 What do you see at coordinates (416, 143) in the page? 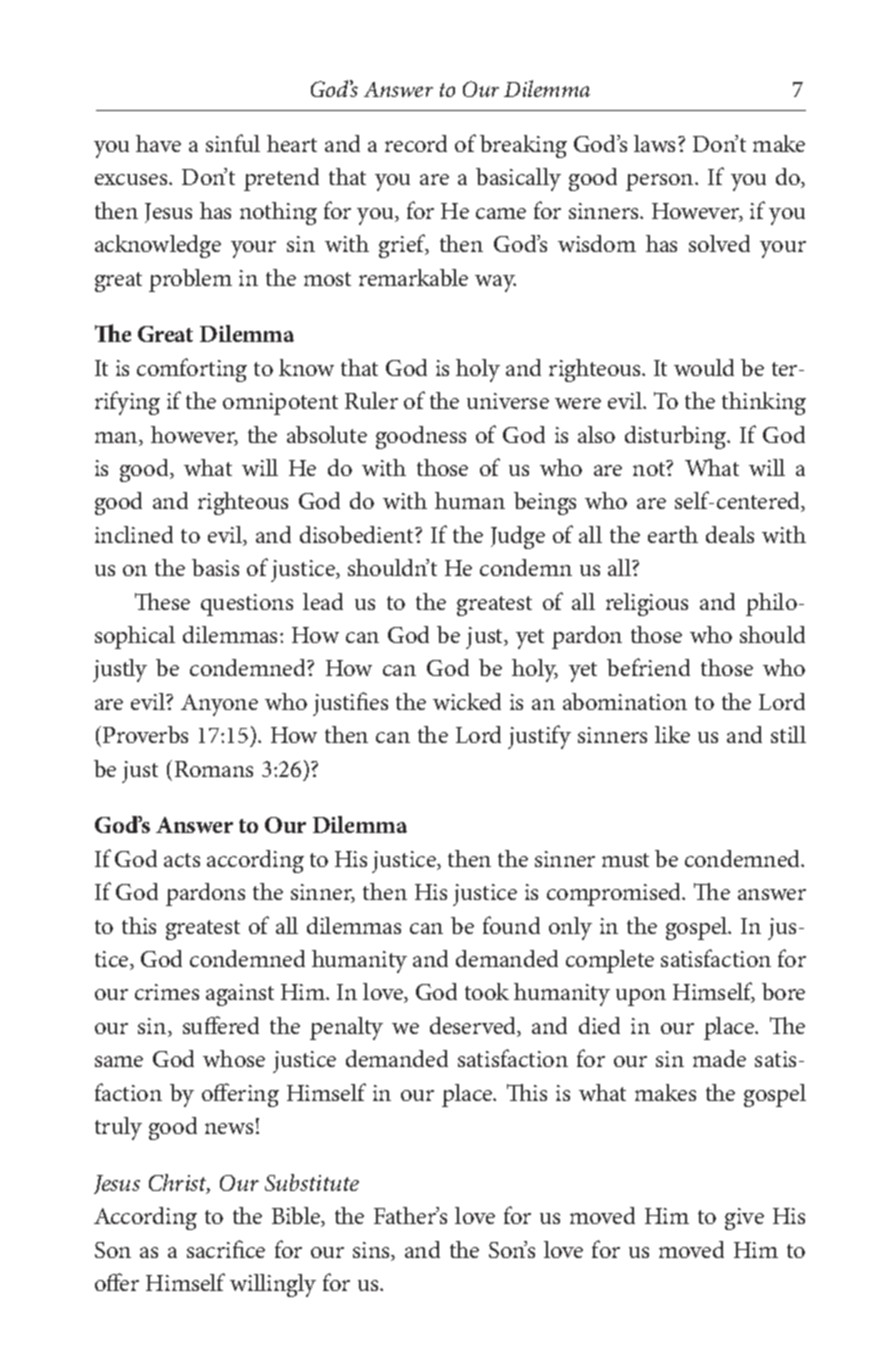
I see `record` at bounding box center [416, 143].
